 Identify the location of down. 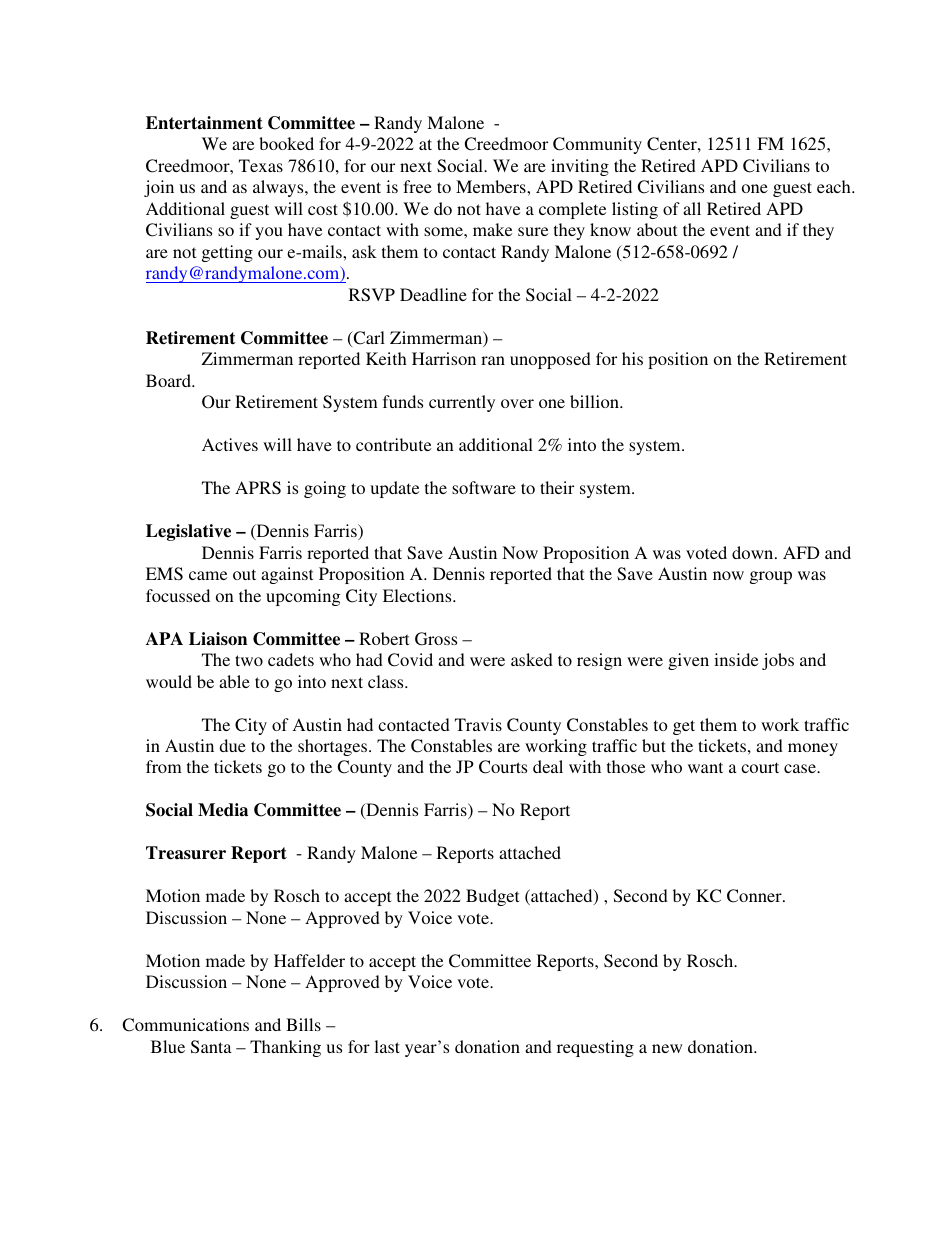
(754, 552).
